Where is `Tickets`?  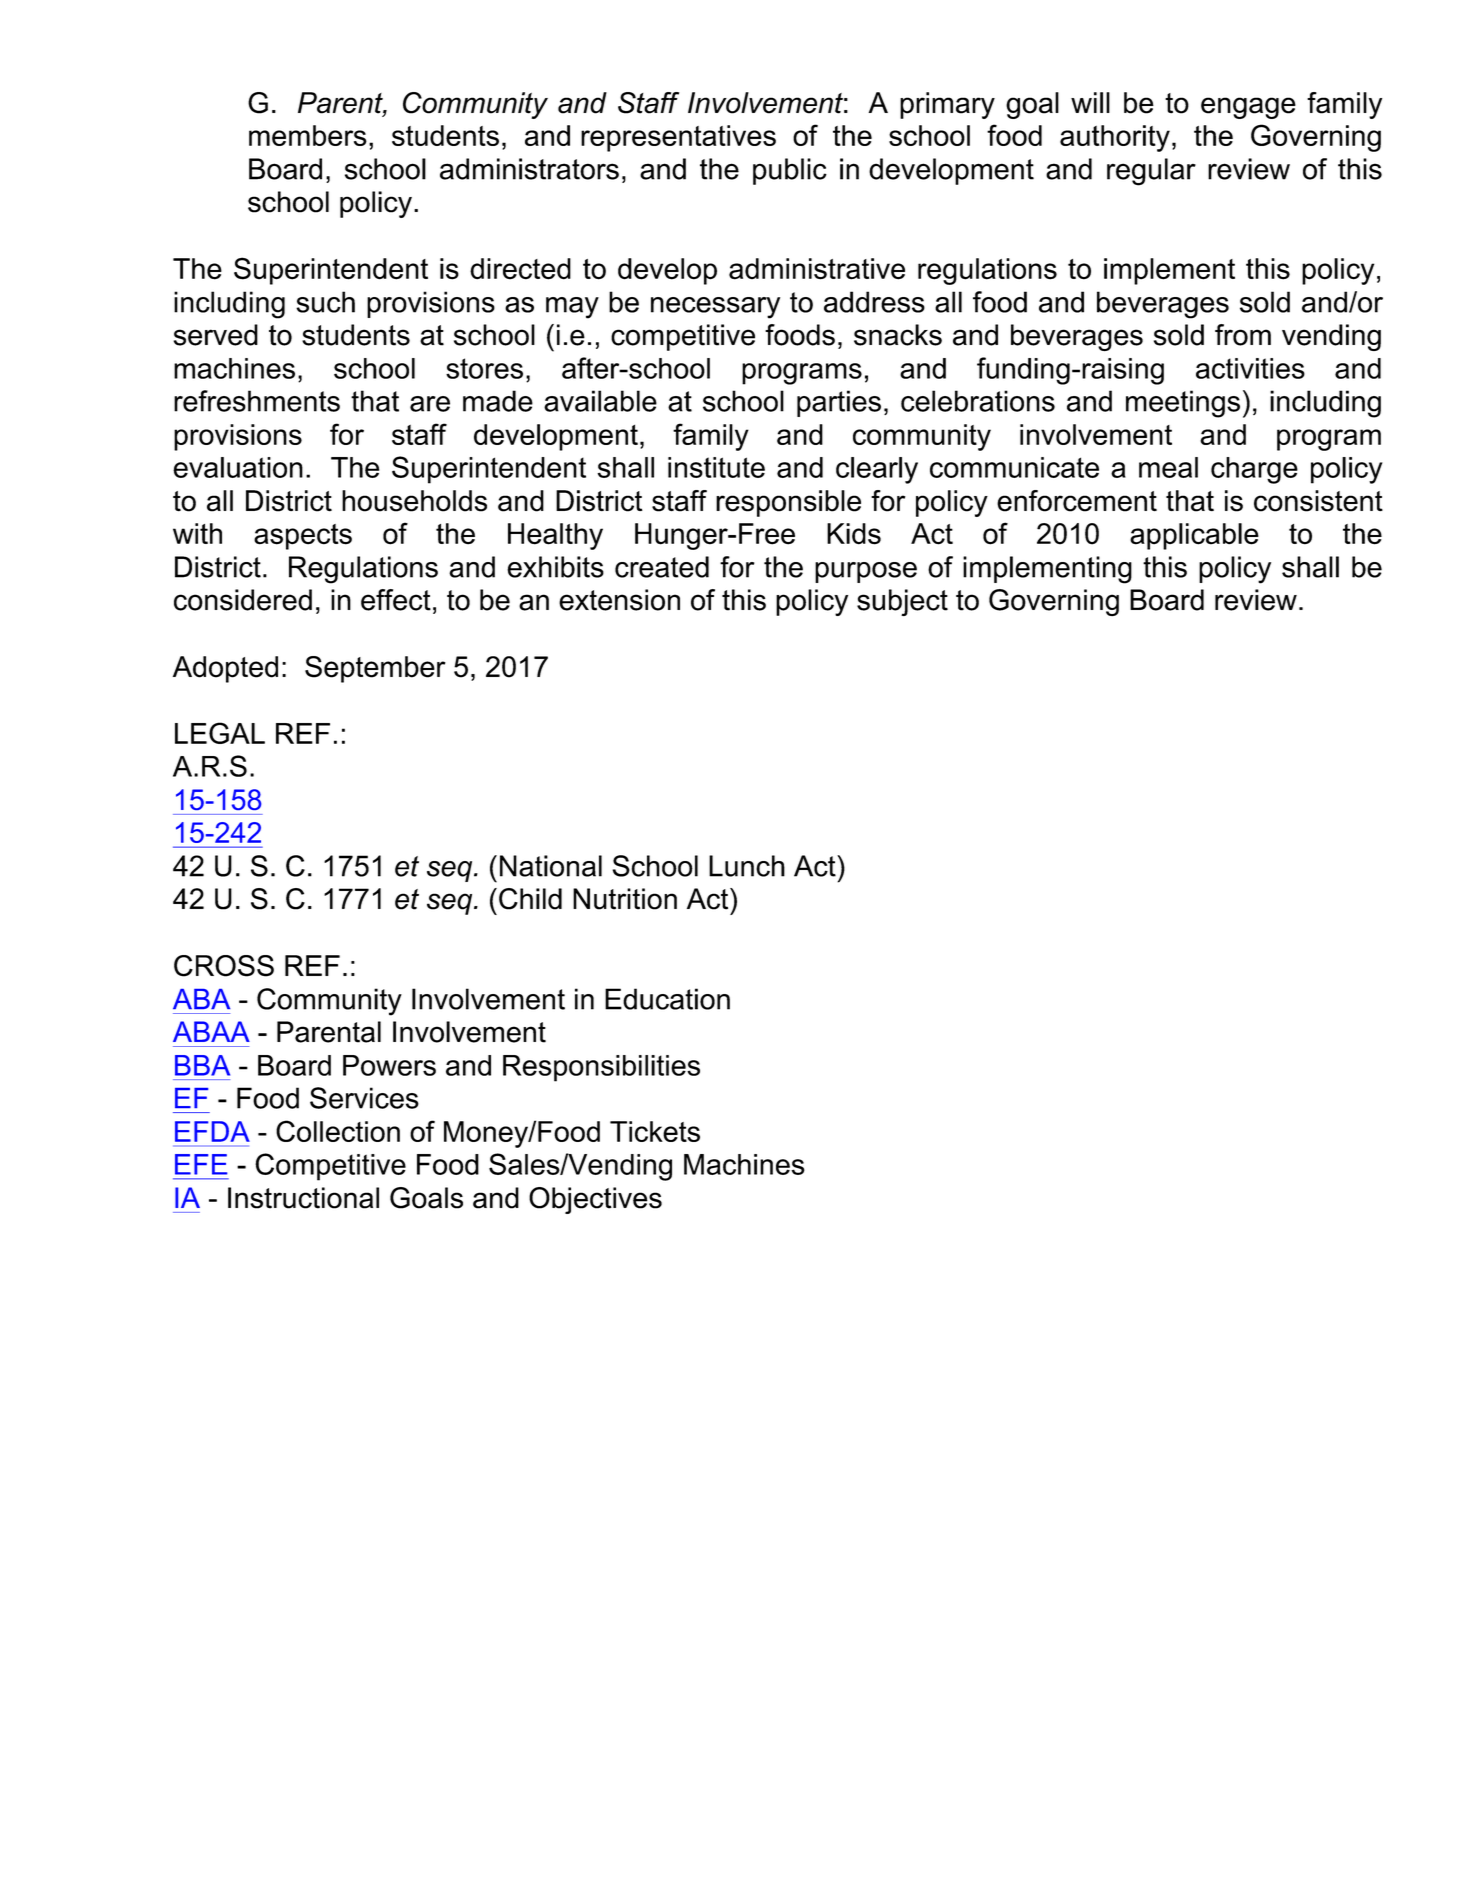
Tickets is located at coordinates (655, 1131).
